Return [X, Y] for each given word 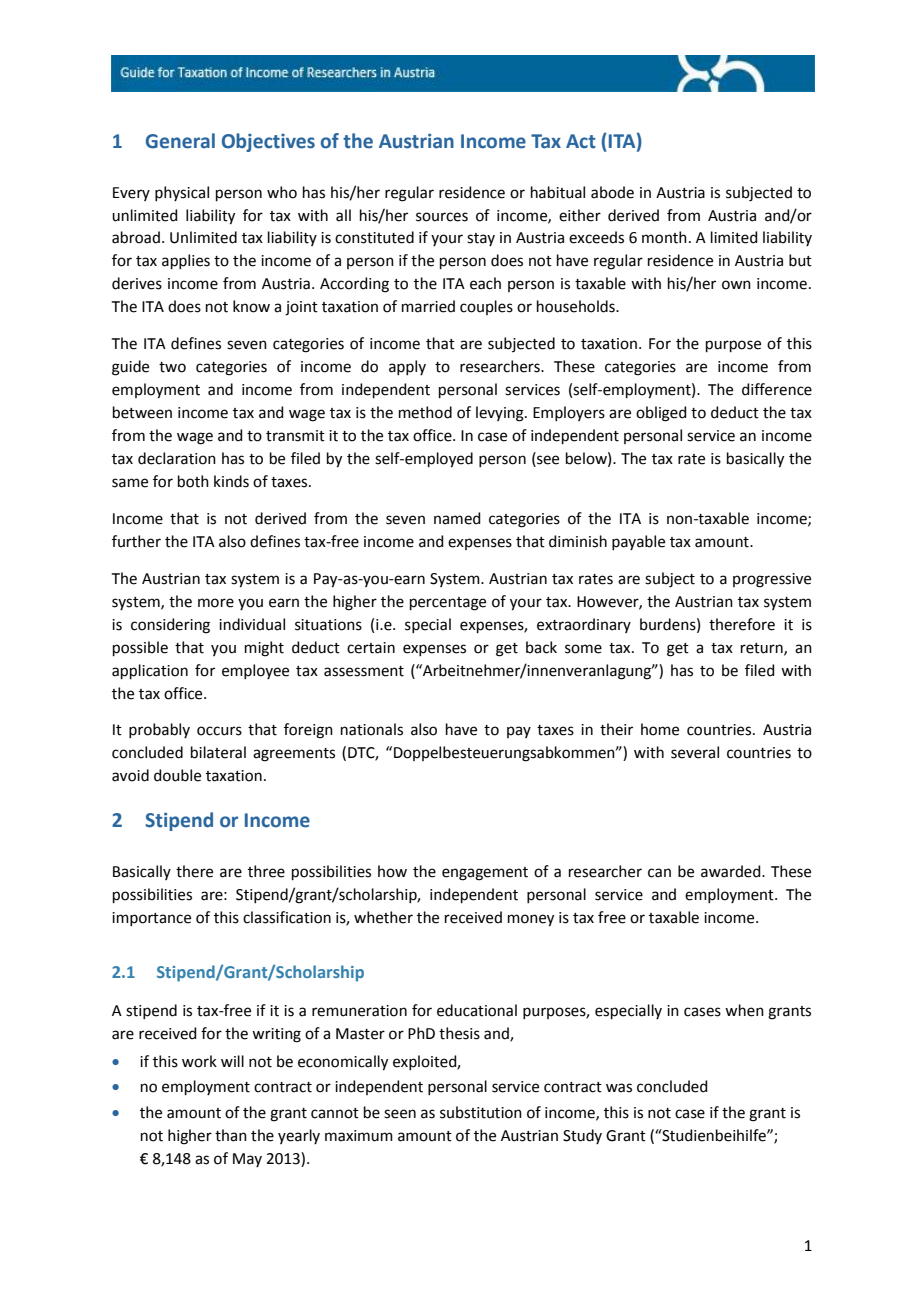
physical [182, 193]
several [695, 752]
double [177, 775]
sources [442, 217]
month [664, 237]
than [231, 1135]
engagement [485, 874]
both [193, 481]
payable [638, 542]
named [457, 518]
